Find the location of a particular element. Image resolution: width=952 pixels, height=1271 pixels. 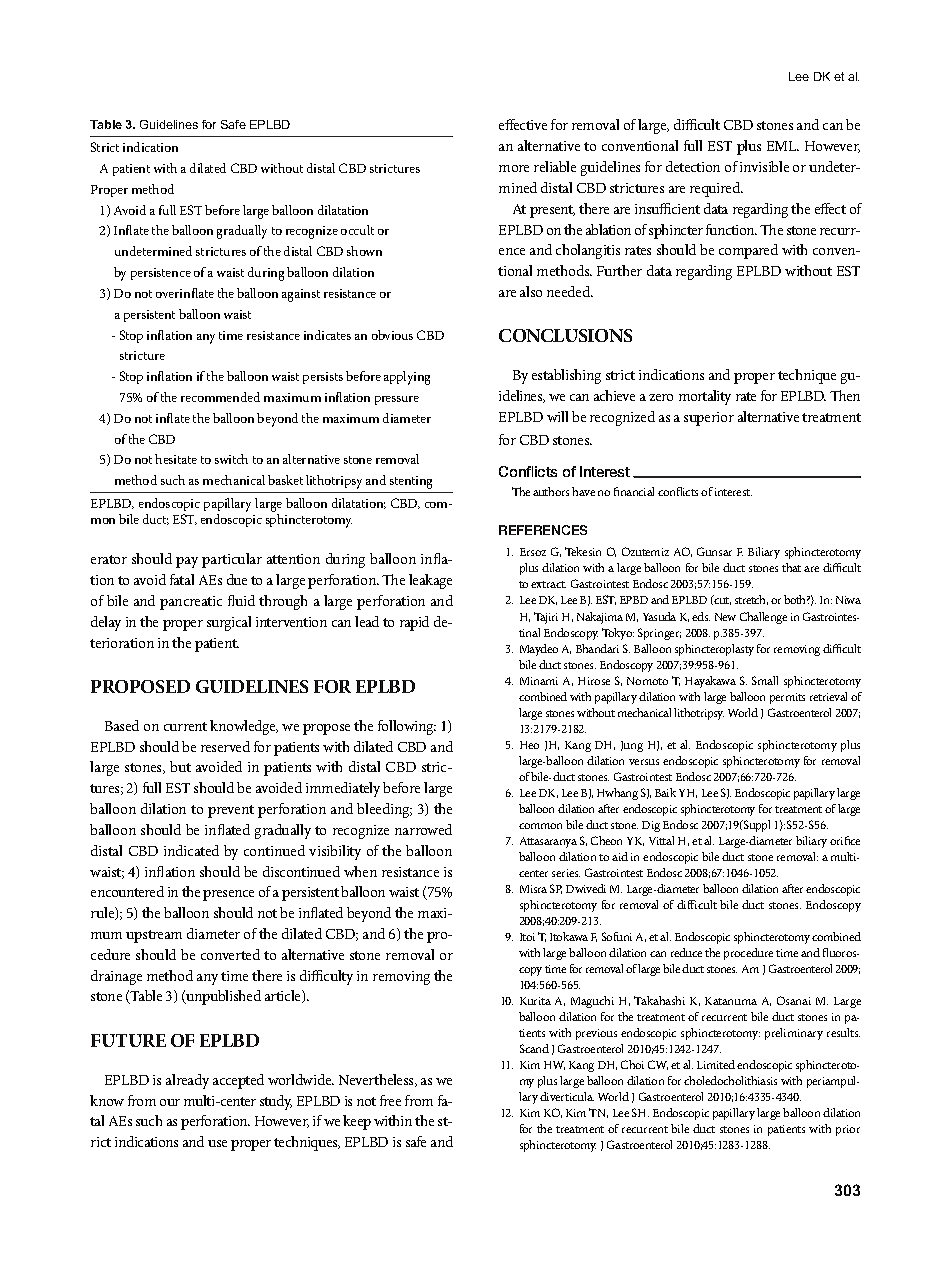

more is located at coordinates (514, 168).
